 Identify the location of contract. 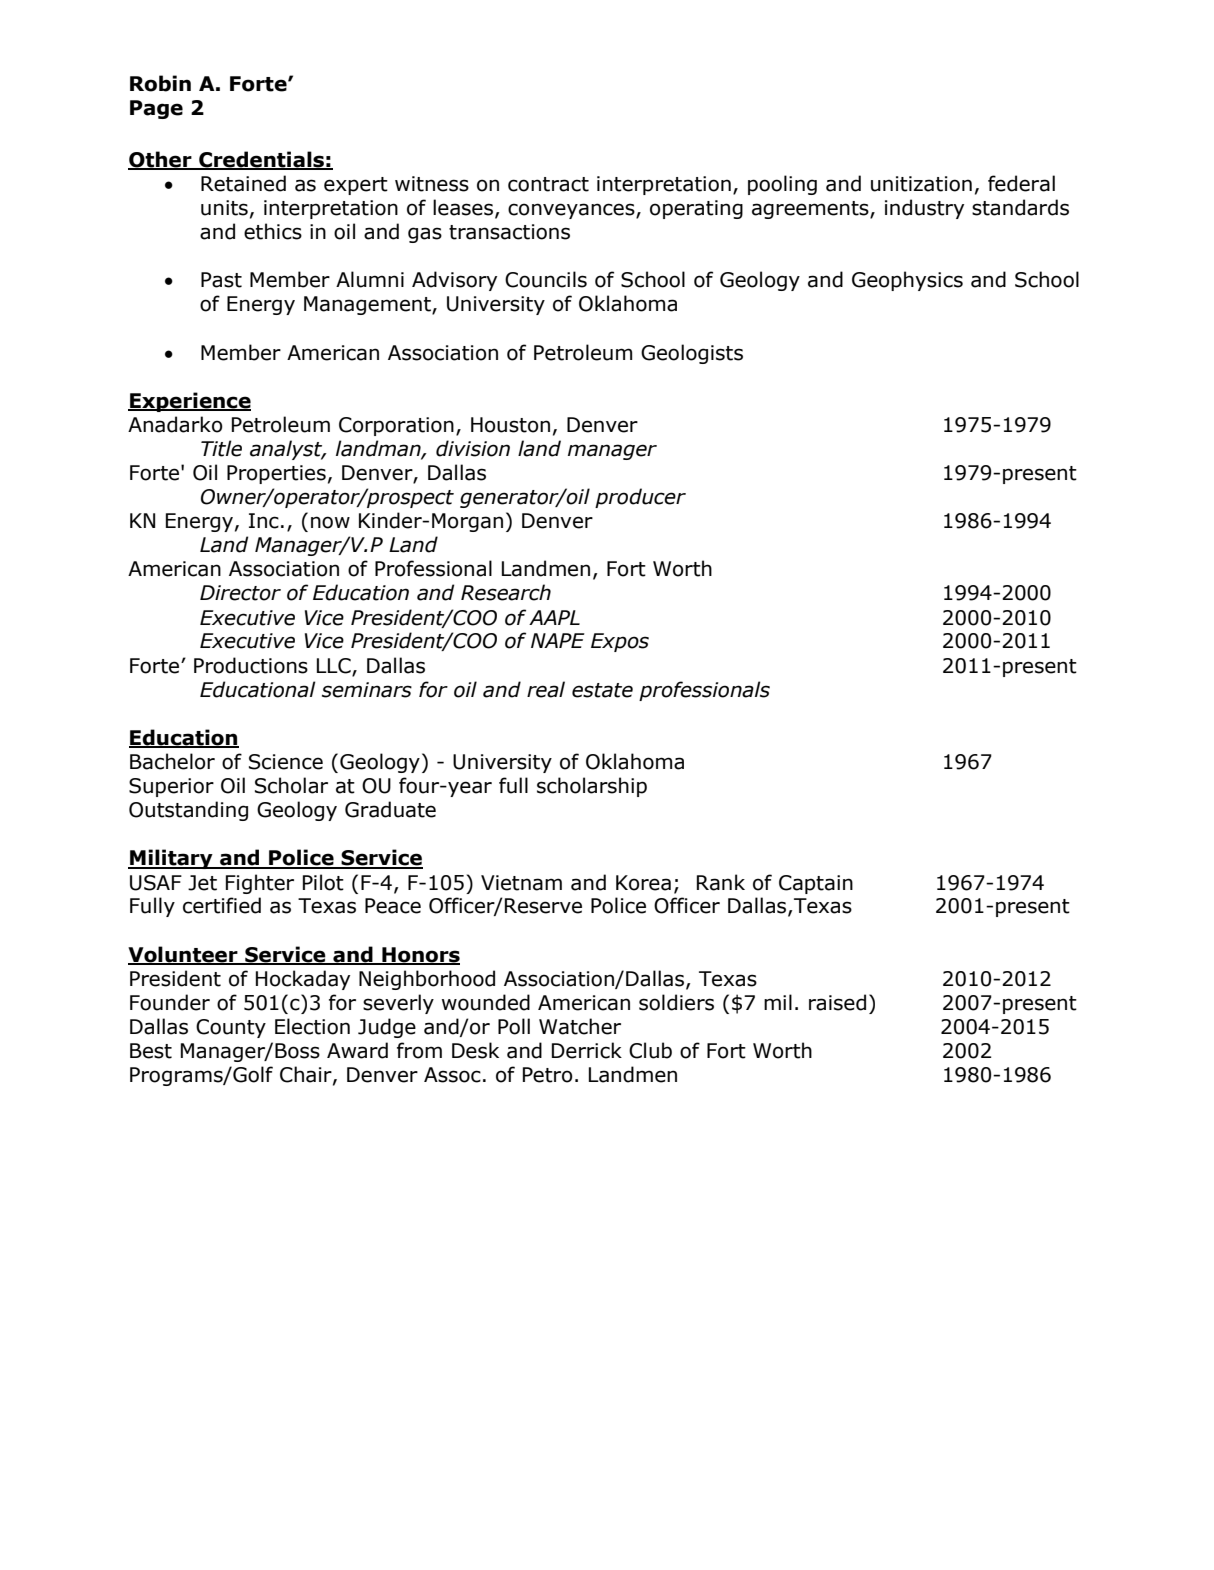
(548, 184).
